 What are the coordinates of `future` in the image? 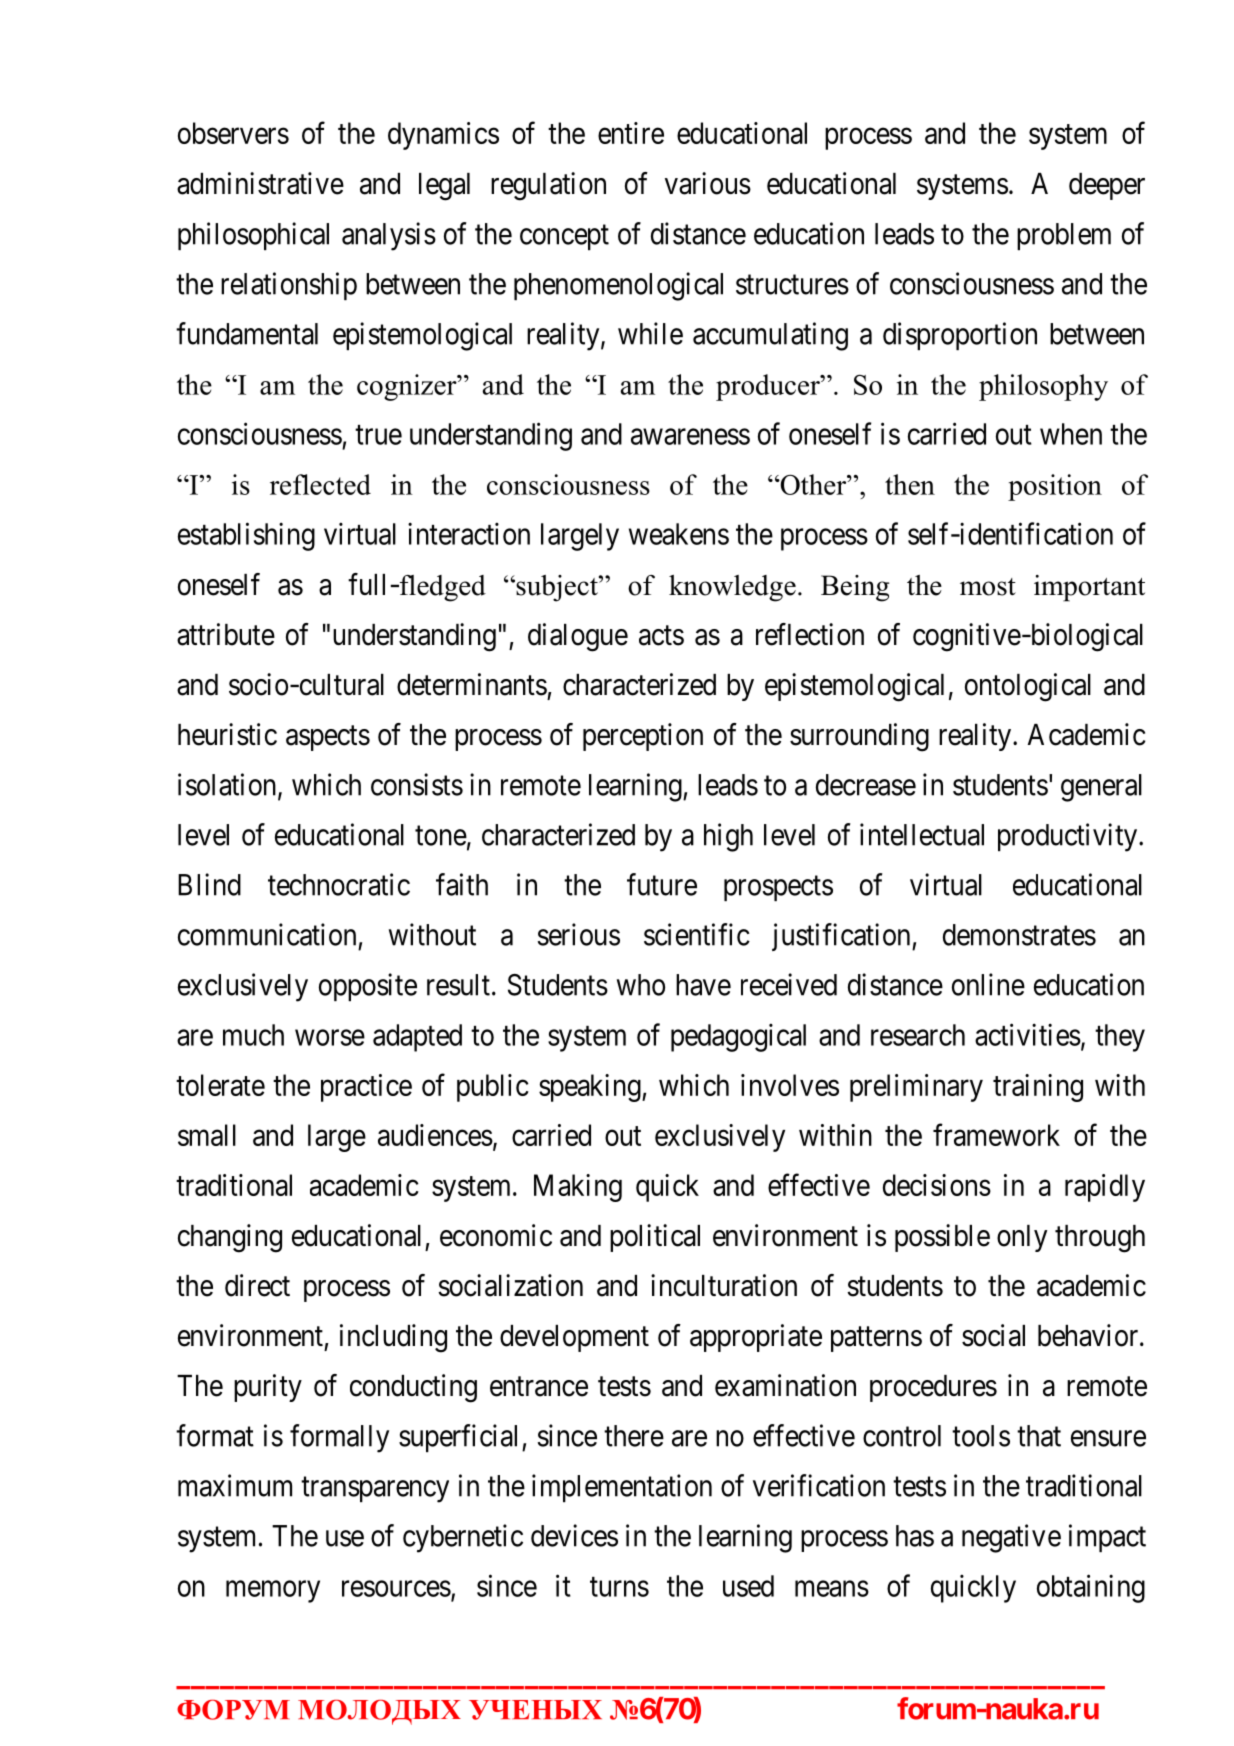 It's located at (662, 884).
